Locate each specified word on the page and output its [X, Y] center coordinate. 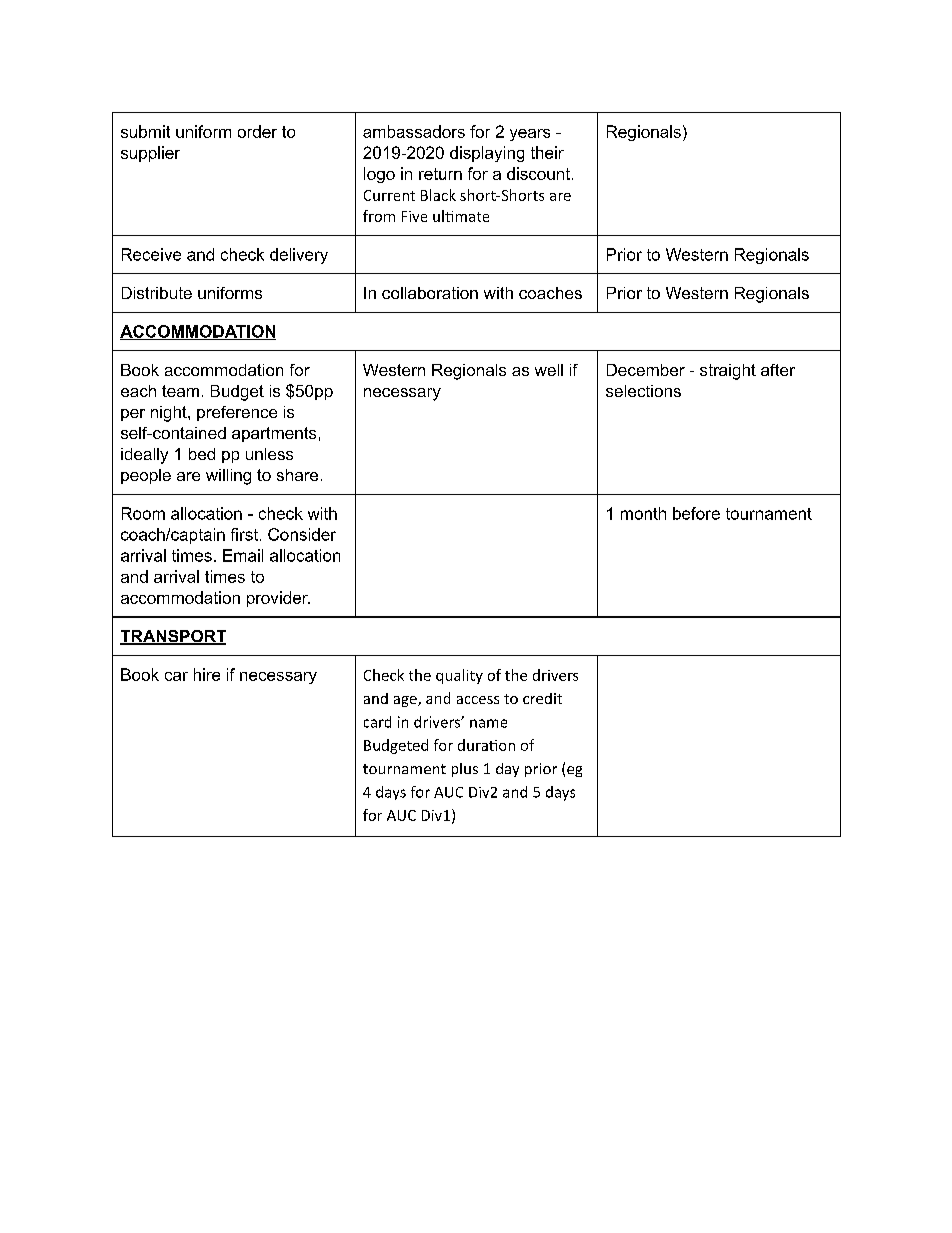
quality [459, 676]
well [549, 370]
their [547, 152]
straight [728, 372]
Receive [151, 254]
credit [542, 698]
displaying [487, 154]
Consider [302, 534]
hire [207, 674]
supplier [150, 154]
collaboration [430, 293]
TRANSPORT [173, 637]
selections [643, 391]
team [180, 391]
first [244, 534]
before [696, 513]
